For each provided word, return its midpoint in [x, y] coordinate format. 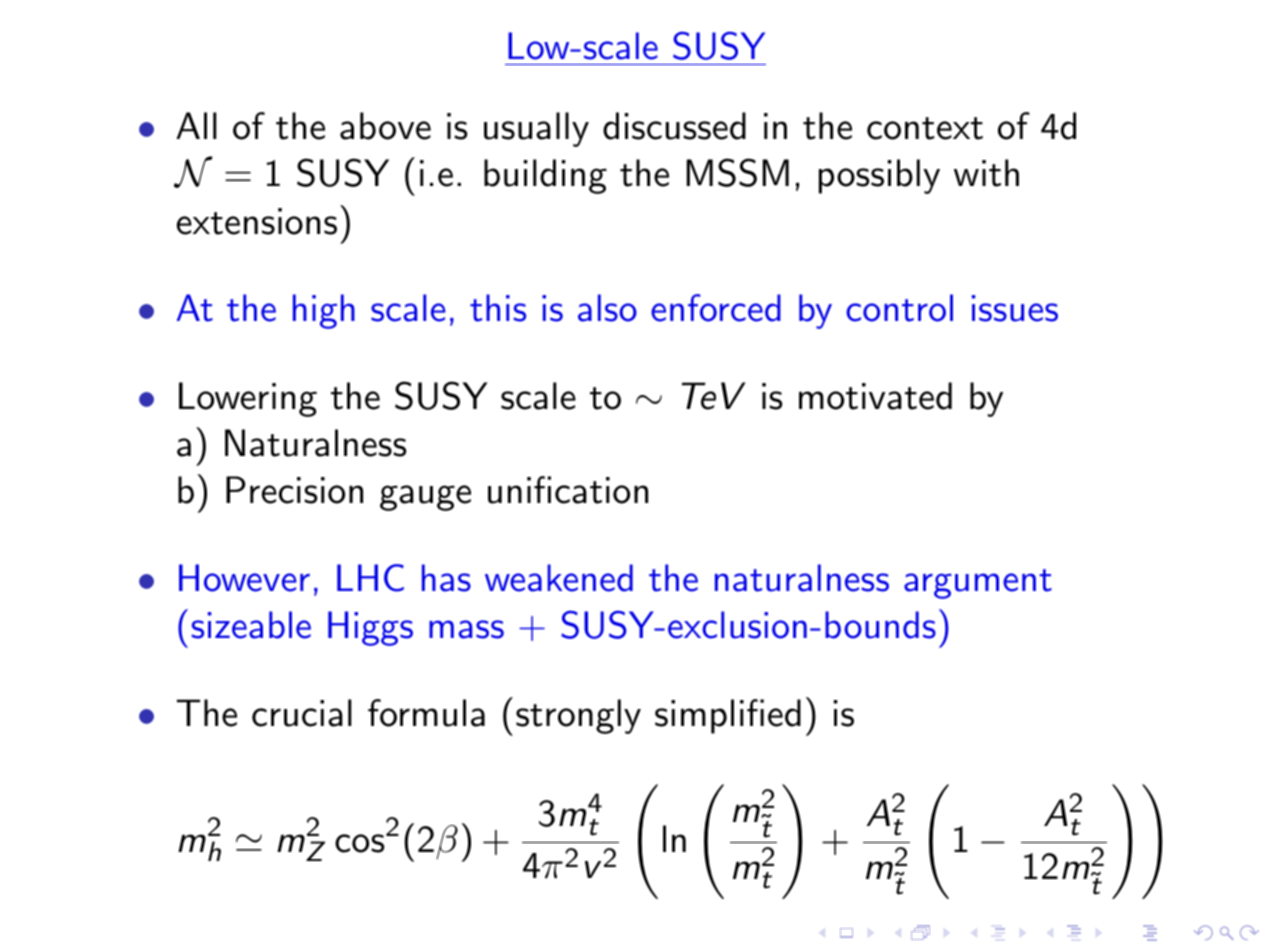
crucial [302, 713]
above [385, 126]
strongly [578, 716]
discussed [674, 126]
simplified [728, 716]
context [925, 128]
